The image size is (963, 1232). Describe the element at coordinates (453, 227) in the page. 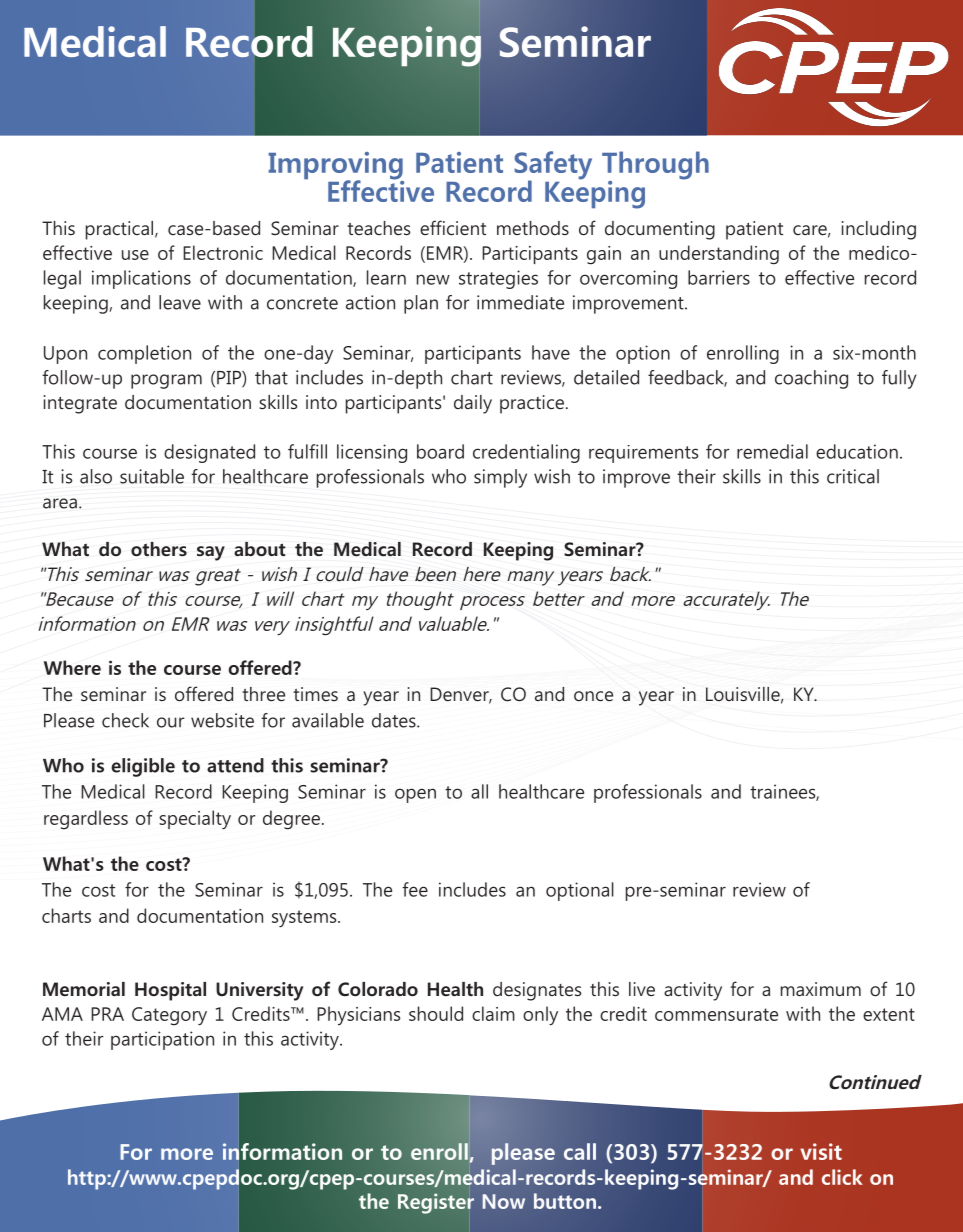

I see `efficient` at that location.
